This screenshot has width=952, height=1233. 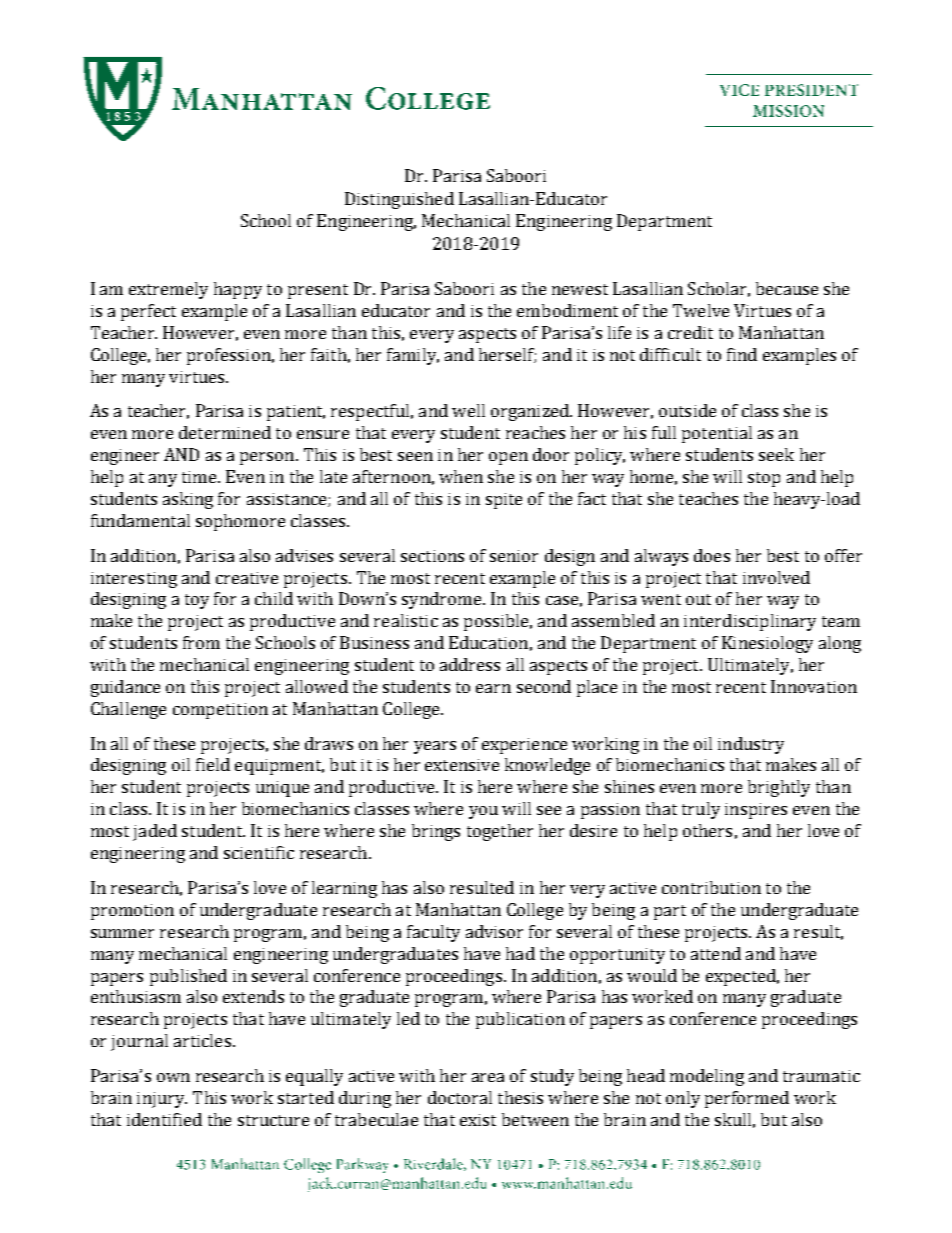 What do you see at coordinates (399, 200) in the screenshot?
I see `Distinguished` at bounding box center [399, 200].
